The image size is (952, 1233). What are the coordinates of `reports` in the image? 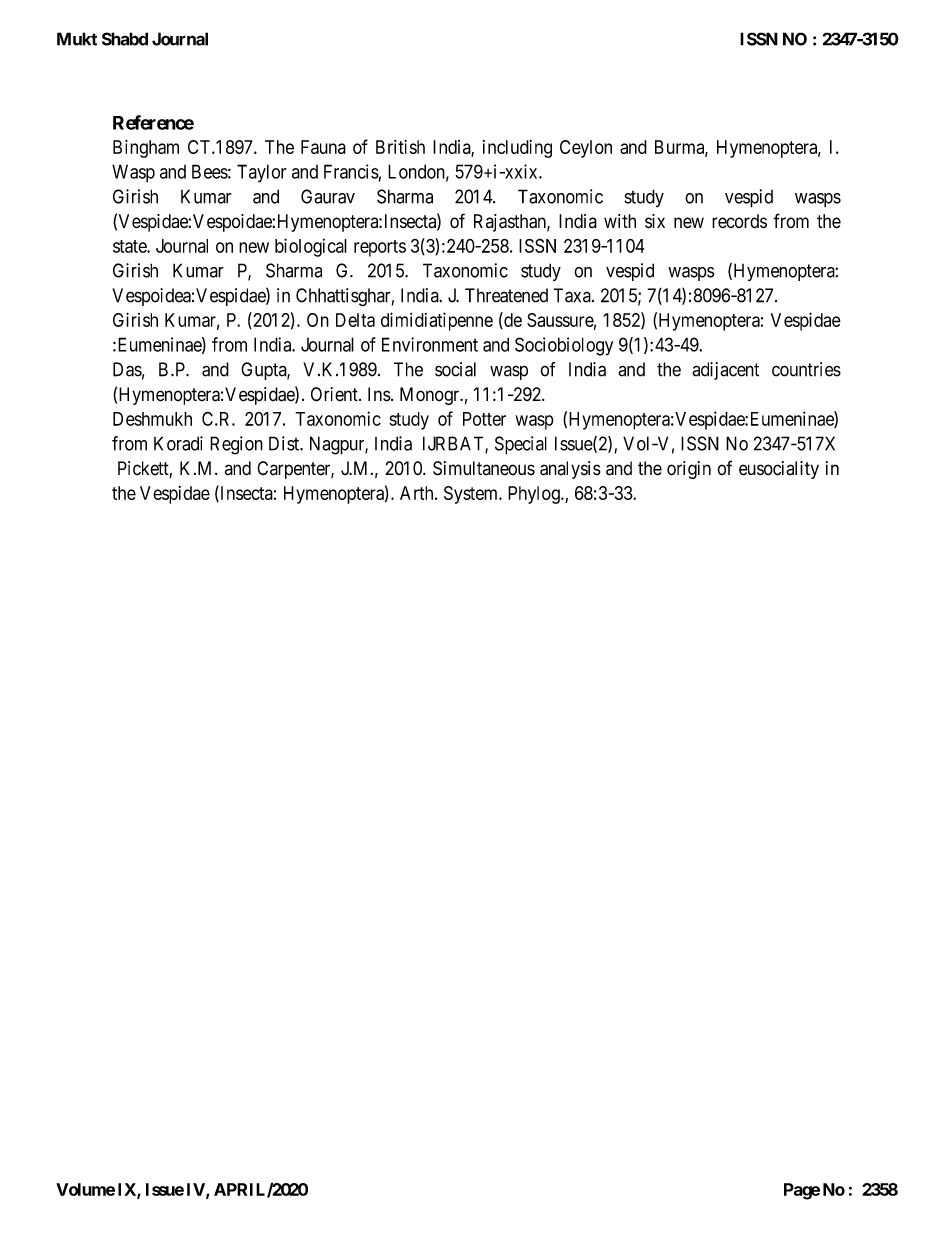 It's located at (380, 248).
